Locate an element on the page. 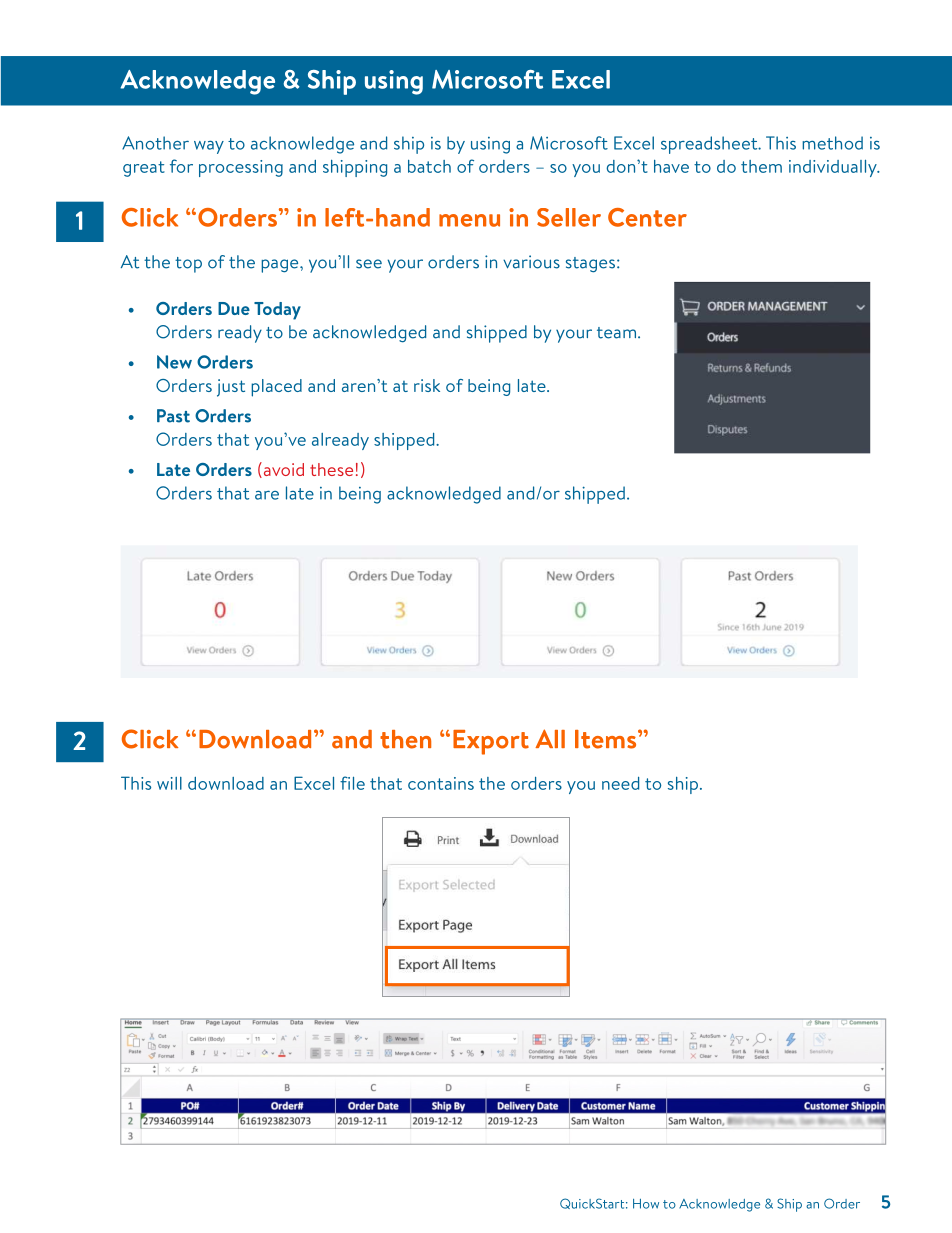 This page has height=1233, width=952. Items is located at coordinates (607, 739).
